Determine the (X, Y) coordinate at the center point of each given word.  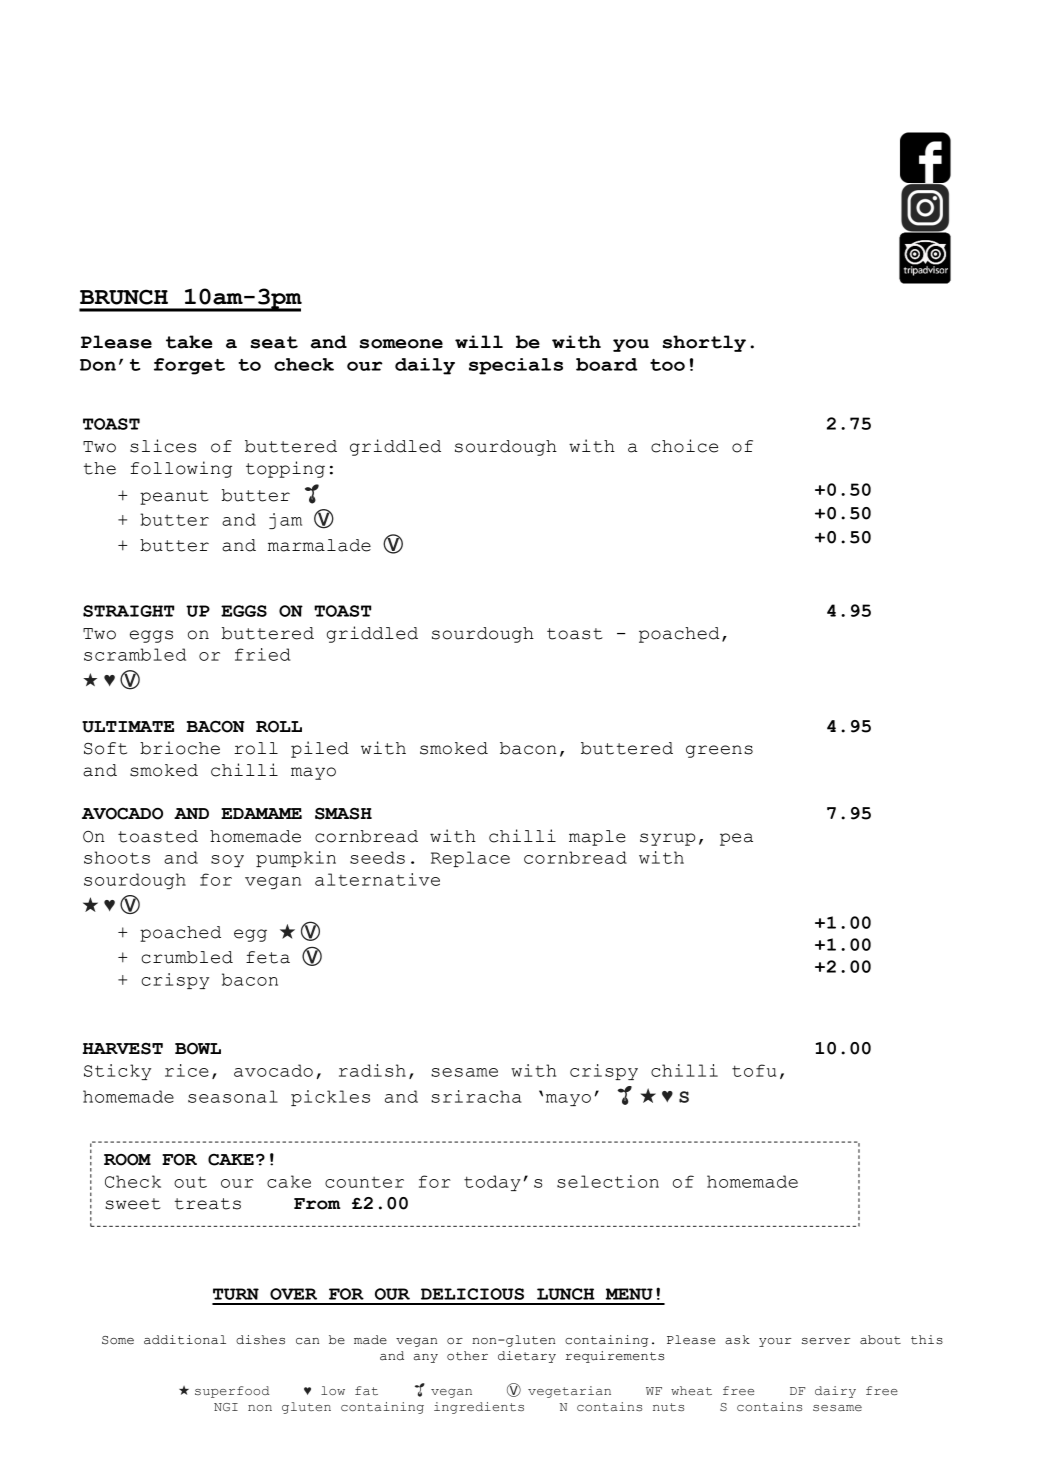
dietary (527, 1357)
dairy (835, 1392)
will (479, 341)
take (189, 342)
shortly (704, 343)
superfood (232, 1392)
